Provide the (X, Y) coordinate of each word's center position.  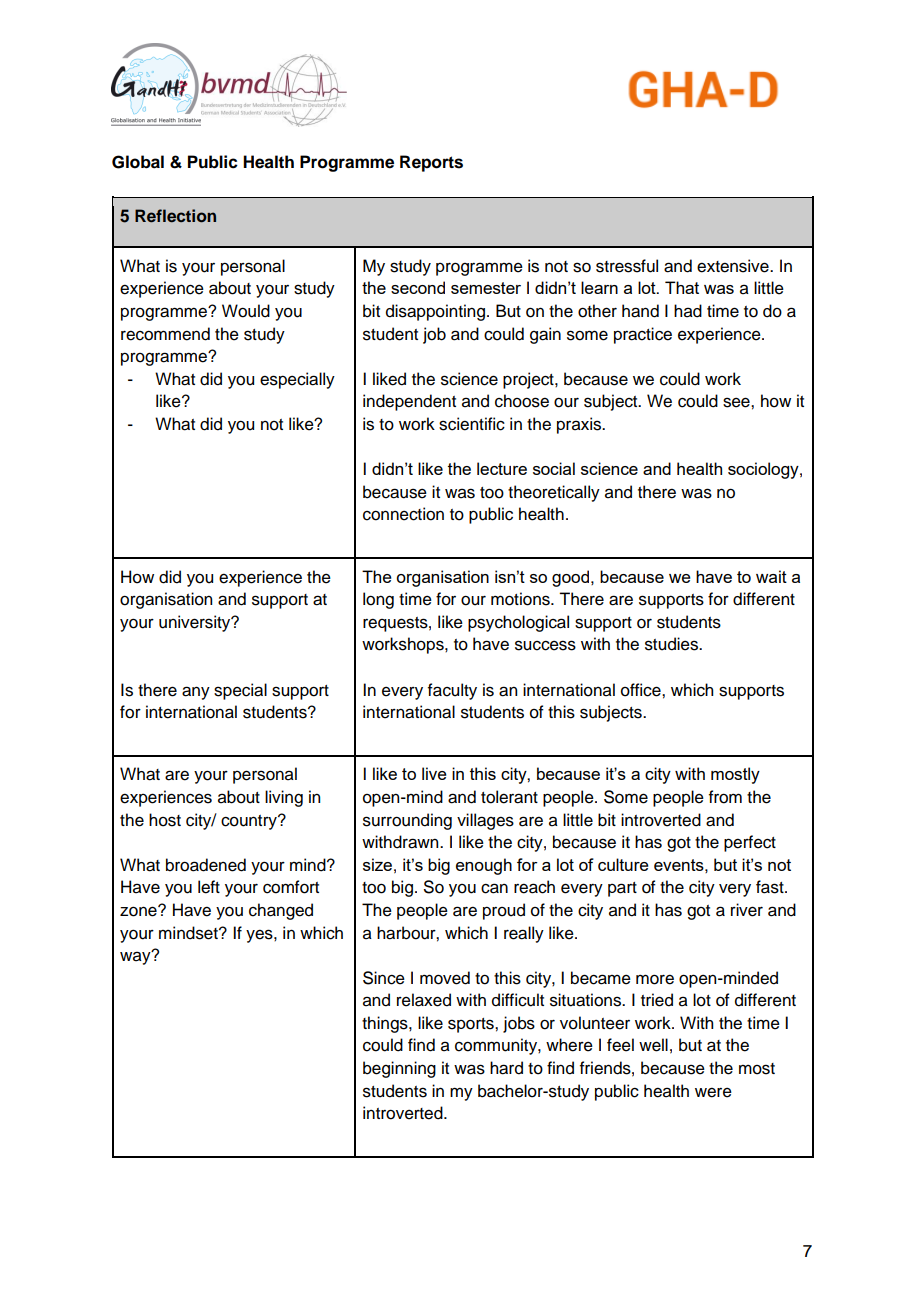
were (713, 1092)
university (196, 623)
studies (672, 644)
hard (506, 1068)
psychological (518, 623)
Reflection (175, 216)
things (386, 1024)
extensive (734, 266)
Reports (431, 163)
